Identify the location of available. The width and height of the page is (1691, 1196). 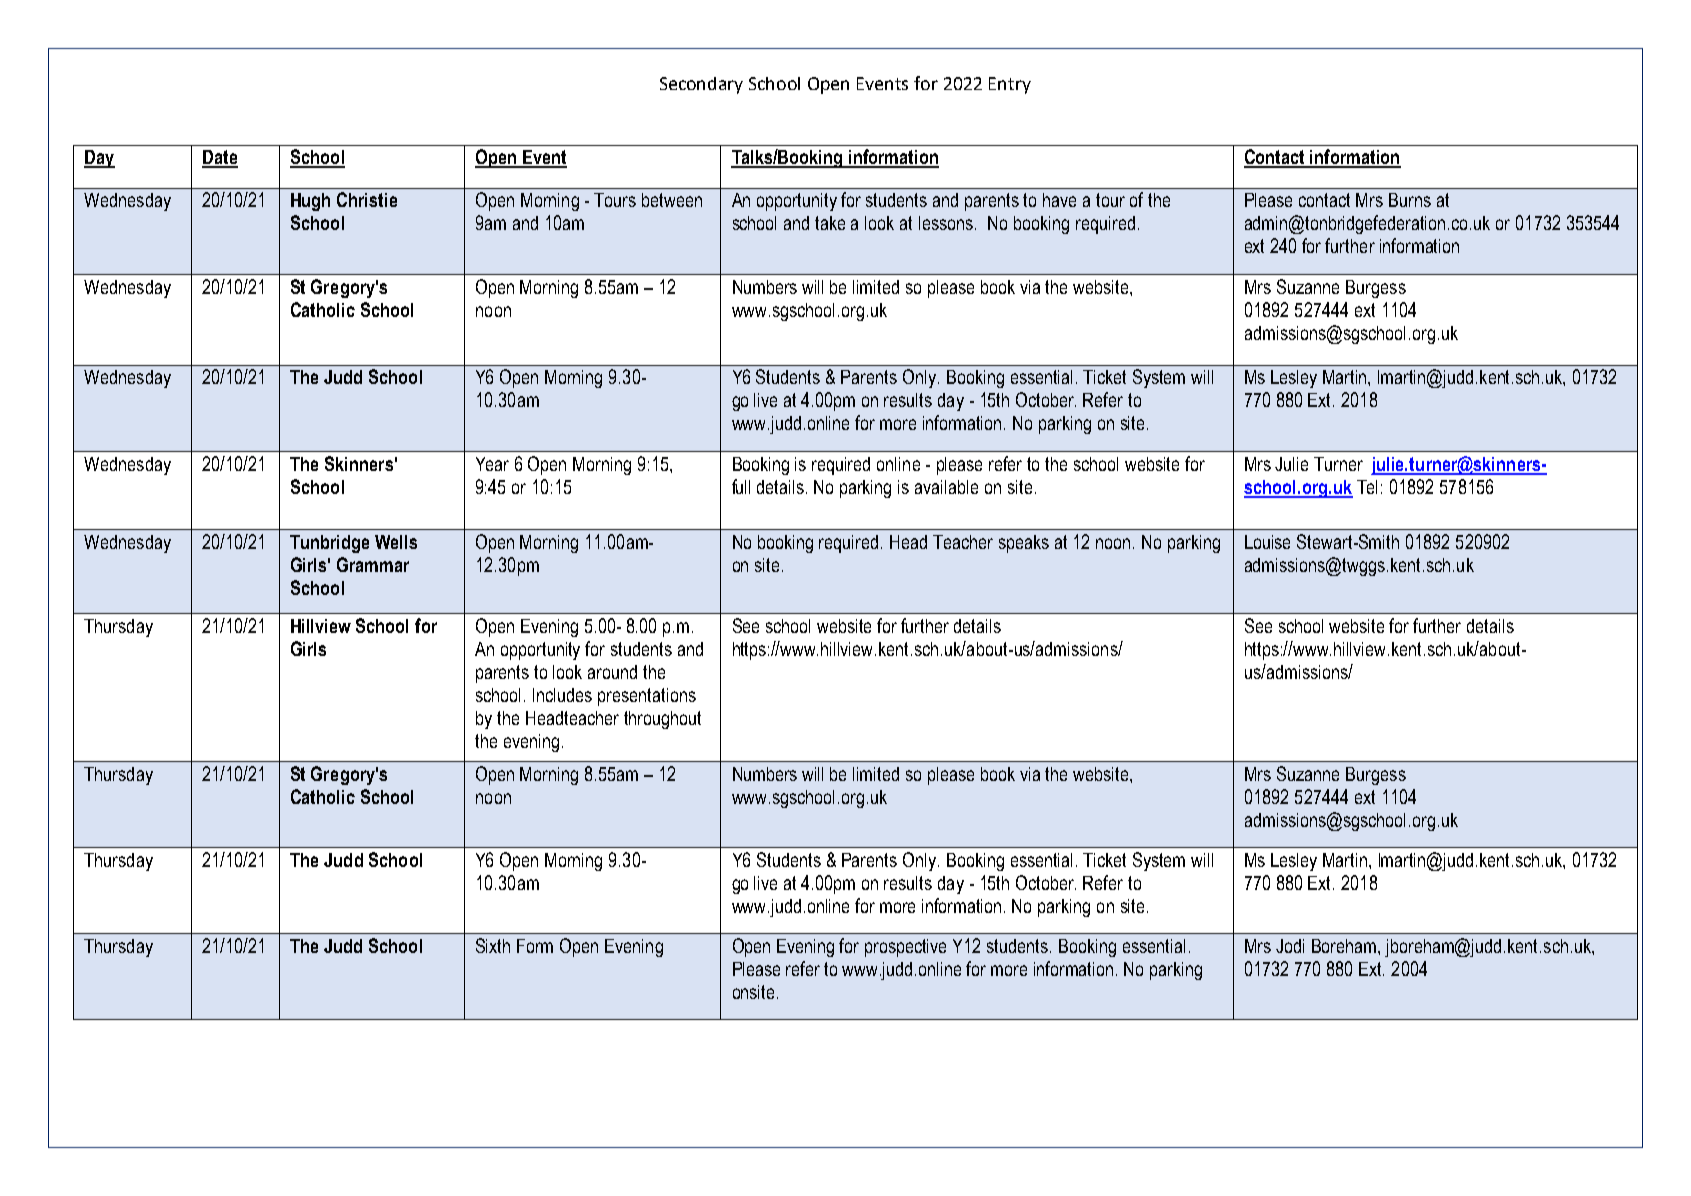
(946, 487).
